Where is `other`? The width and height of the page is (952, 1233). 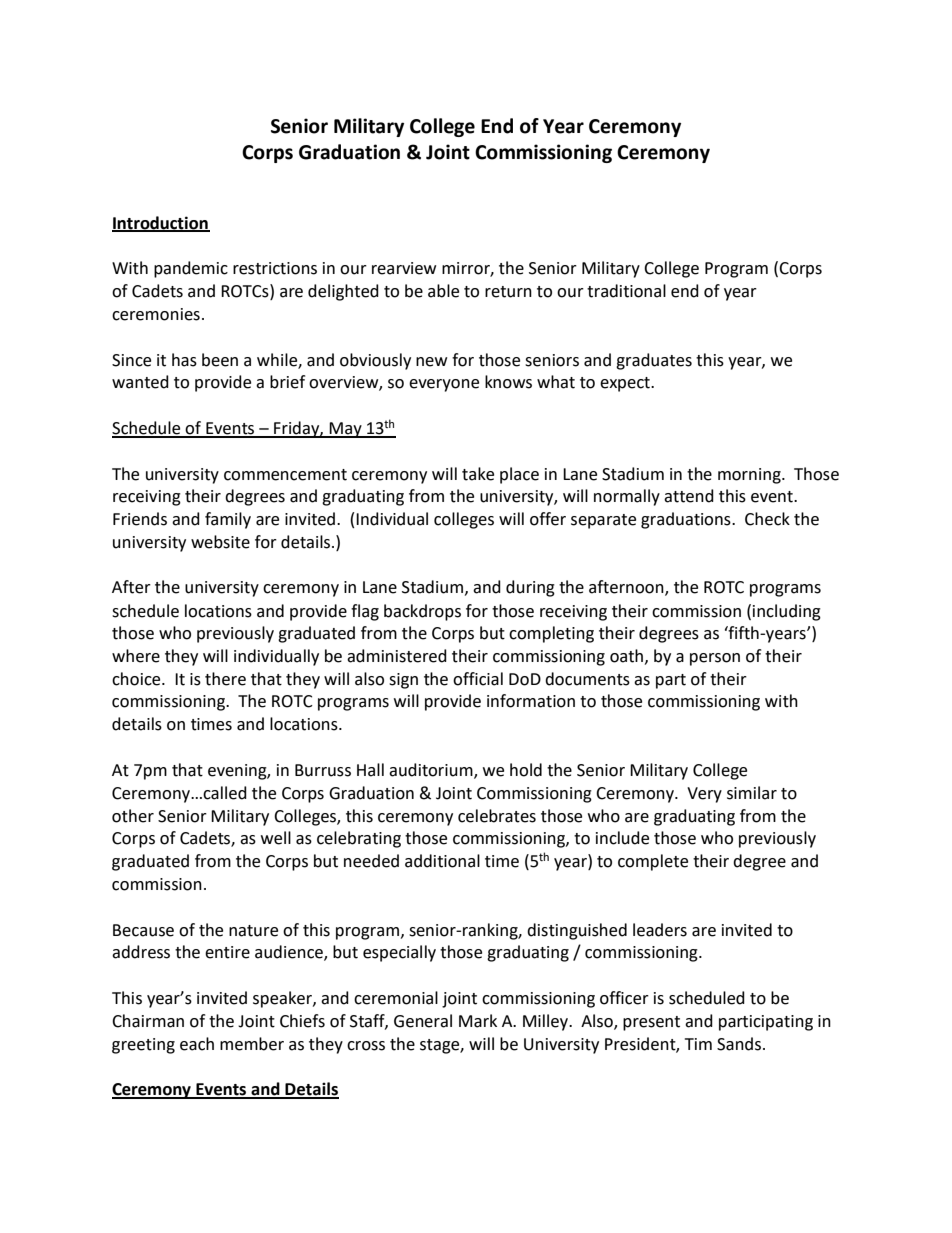 other is located at coordinates (133, 816).
